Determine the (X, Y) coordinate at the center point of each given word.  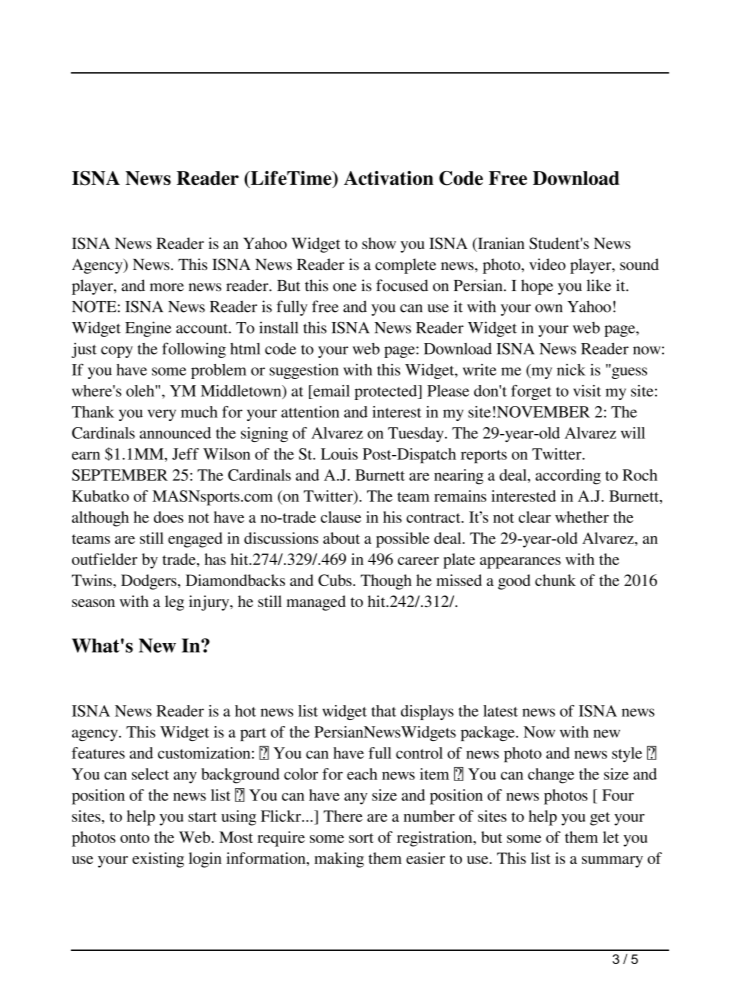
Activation (389, 178)
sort (361, 838)
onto (135, 838)
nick (571, 370)
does (169, 517)
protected (387, 392)
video (547, 264)
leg (174, 603)
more (167, 287)
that (383, 711)
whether (582, 517)
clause (341, 517)
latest (500, 711)
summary (612, 862)
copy (117, 352)
